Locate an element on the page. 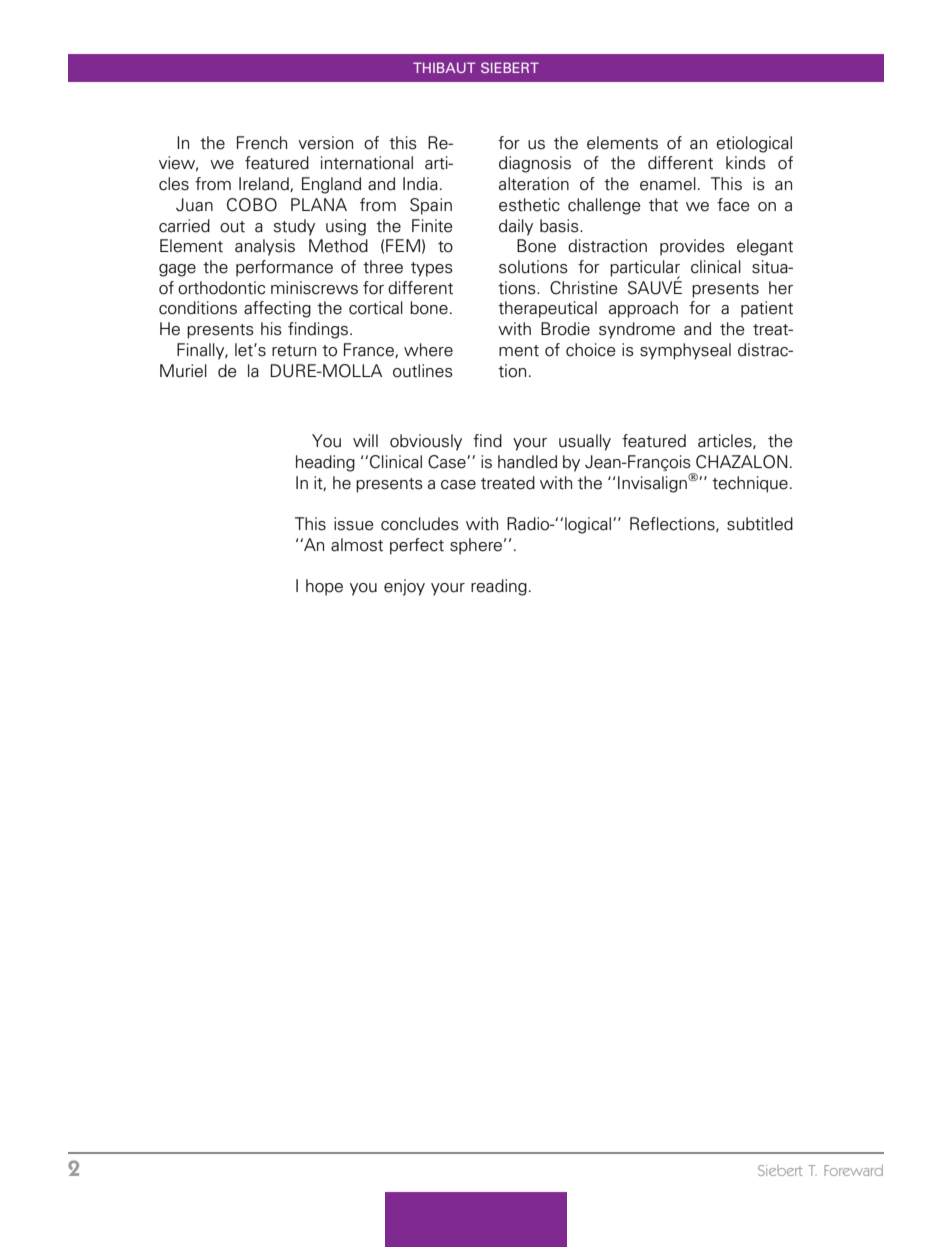 This page has height=1247, width=952. kinds is located at coordinates (746, 163).
